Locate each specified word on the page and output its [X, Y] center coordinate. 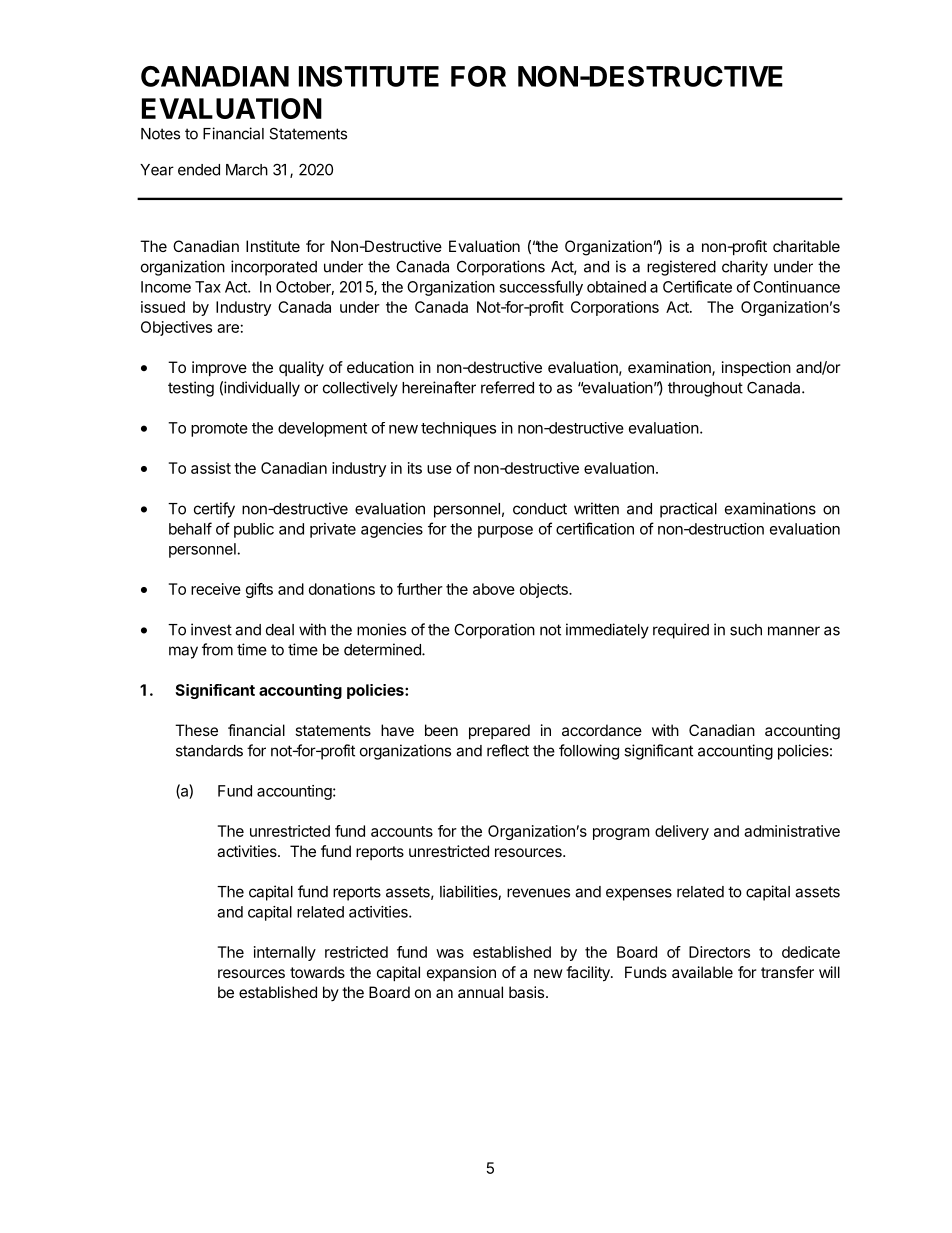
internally [285, 953]
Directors [719, 952]
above [494, 589]
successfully [541, 288]
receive [216, 589]
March [247, 170]
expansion [461, 973]
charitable [806, 246]
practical [688, 510]
